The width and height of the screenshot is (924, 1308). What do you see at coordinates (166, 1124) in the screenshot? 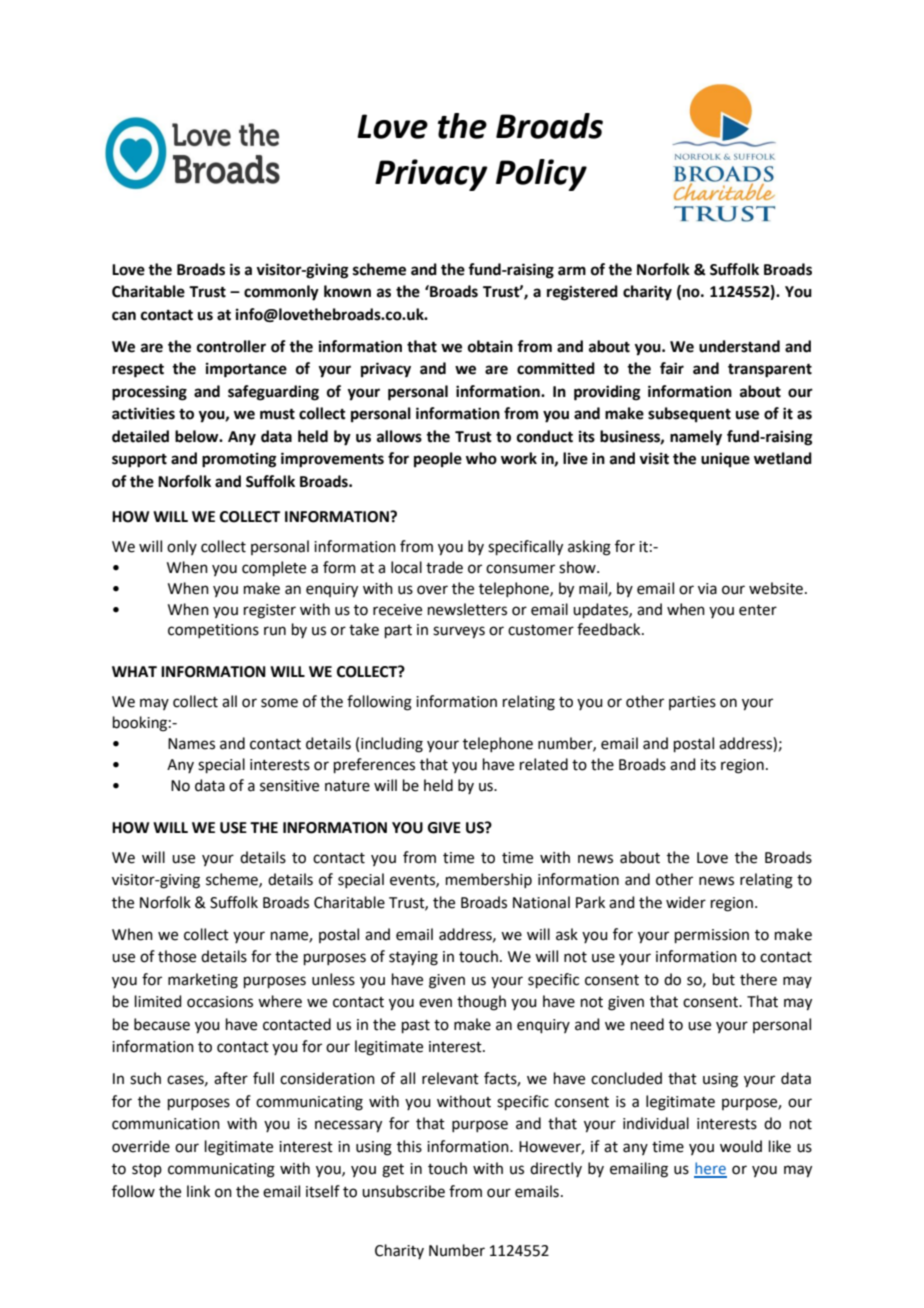
I see `communication` at bounding box center [166, 1124].
